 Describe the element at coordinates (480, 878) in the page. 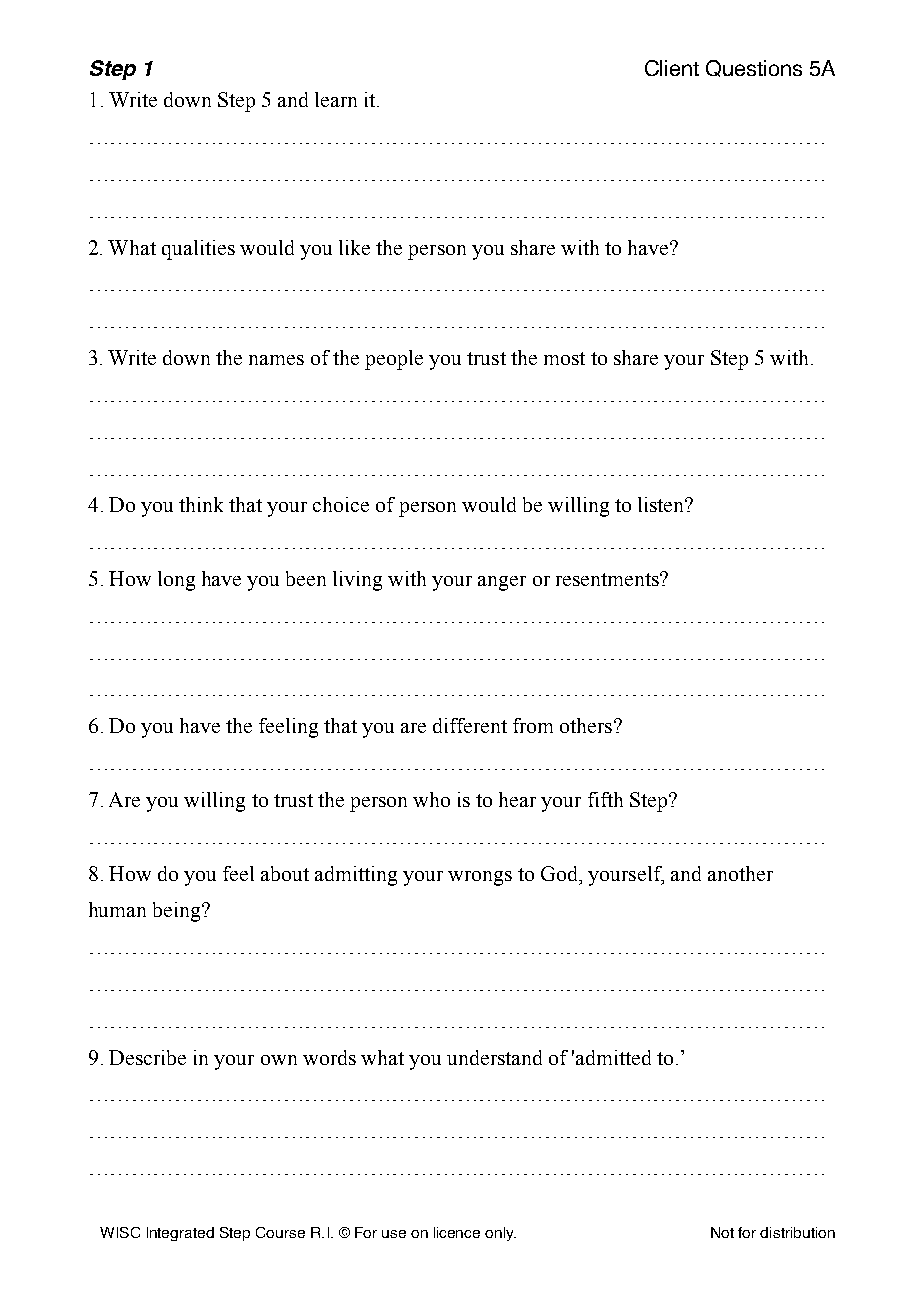

I see `wrongs` at that location.
